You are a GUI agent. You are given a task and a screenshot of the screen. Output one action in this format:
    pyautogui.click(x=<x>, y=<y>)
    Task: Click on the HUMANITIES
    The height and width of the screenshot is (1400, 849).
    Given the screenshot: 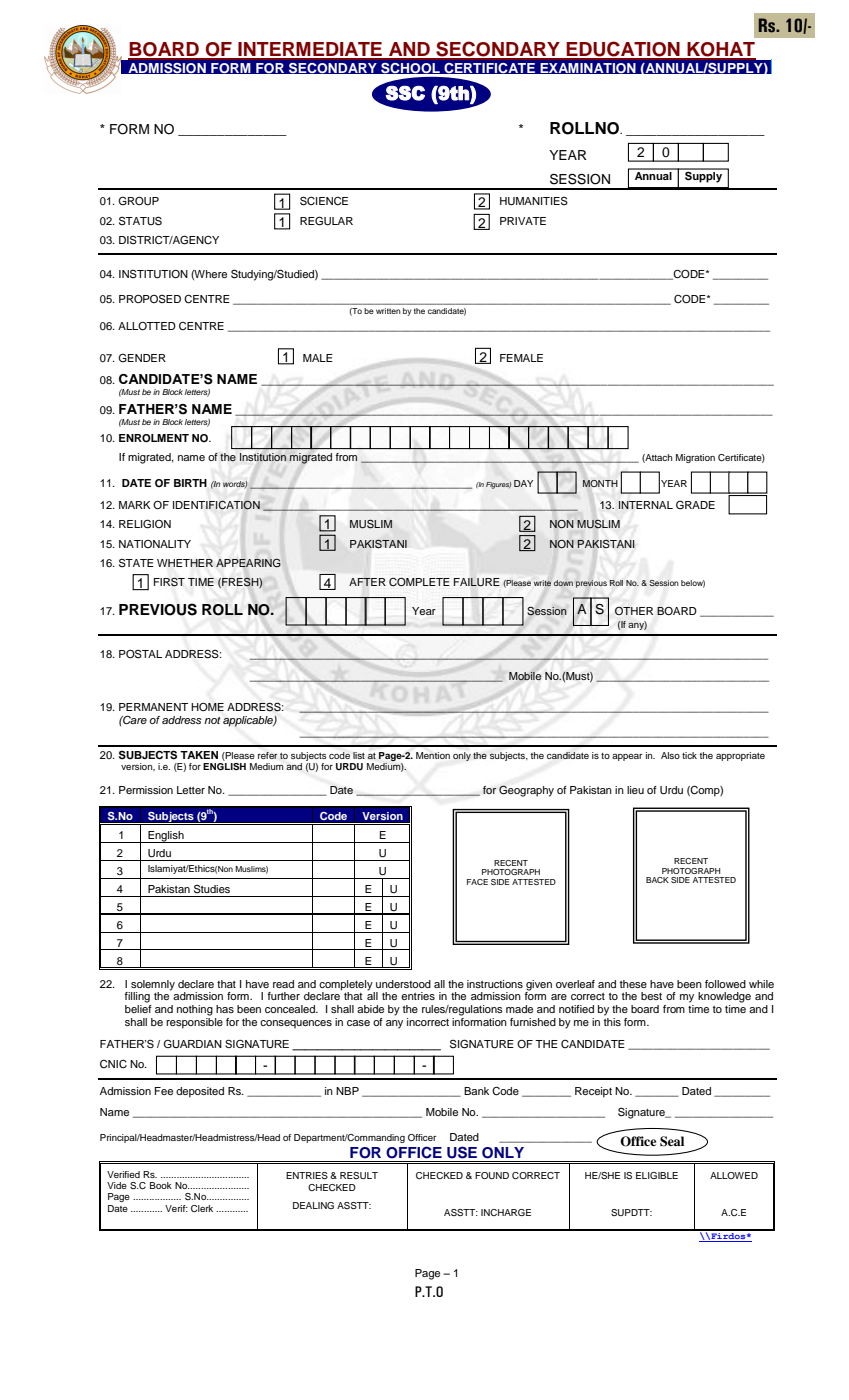 What is the action you would take?
    pyautogui.click(x=534, y=201)
